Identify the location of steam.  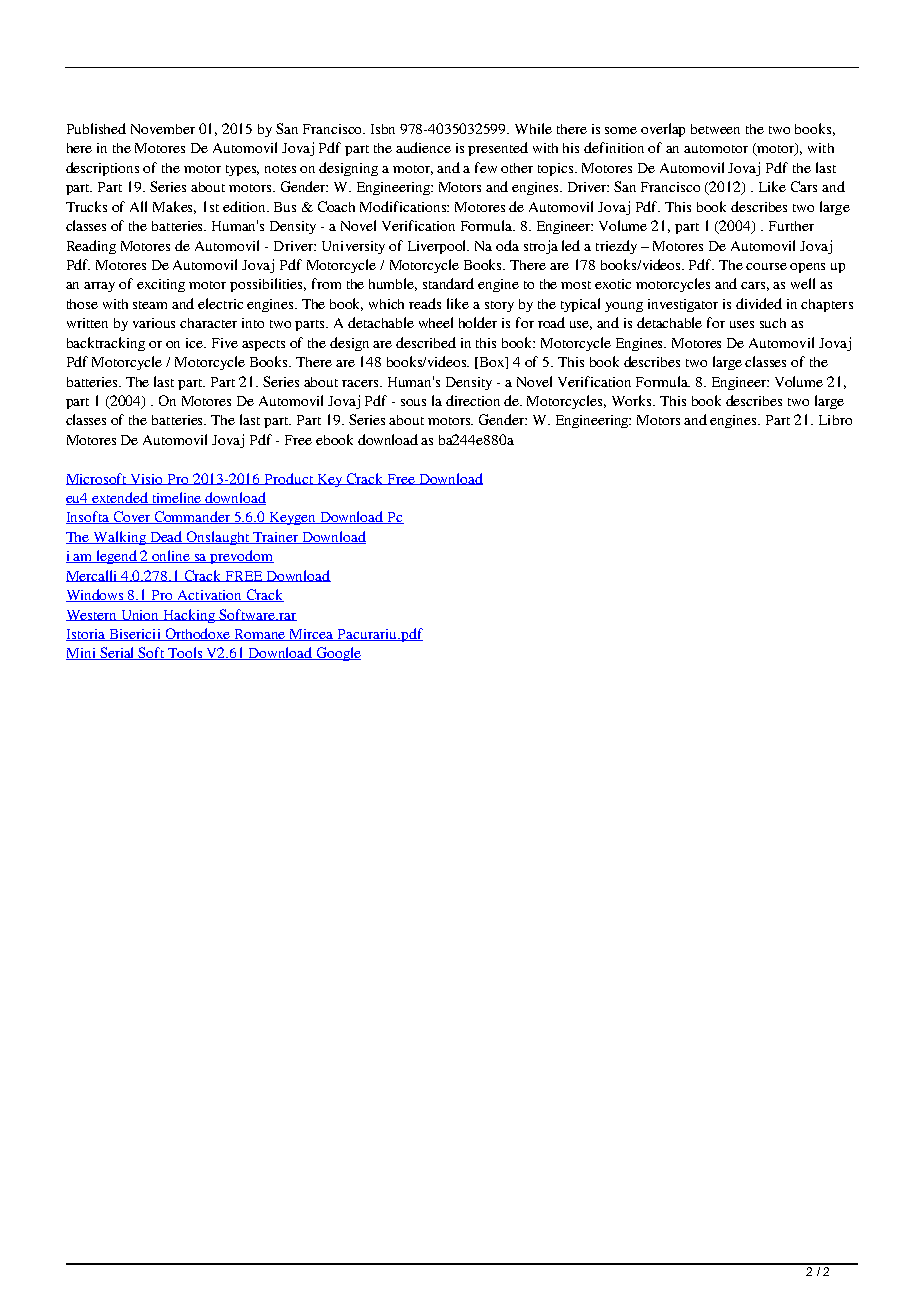
(150, 305).
